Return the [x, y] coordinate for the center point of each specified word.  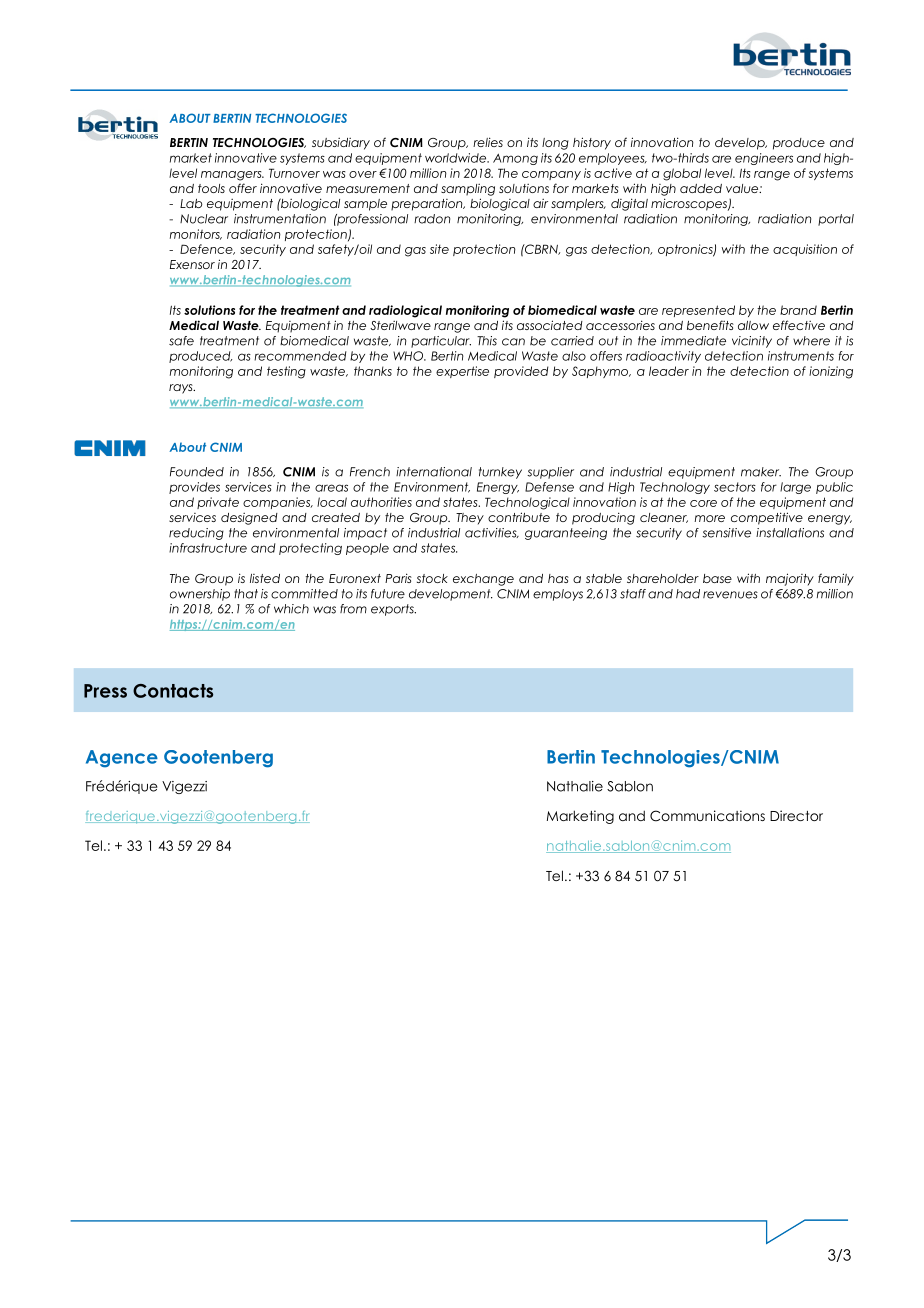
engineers [764, 159]
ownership [200, 595]
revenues [730, 595]
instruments [801, 356]
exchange [483, 580]
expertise [462, 372]
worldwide [457, 158]
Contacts [173, 691]
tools [211, 188]
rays [182, 389]
